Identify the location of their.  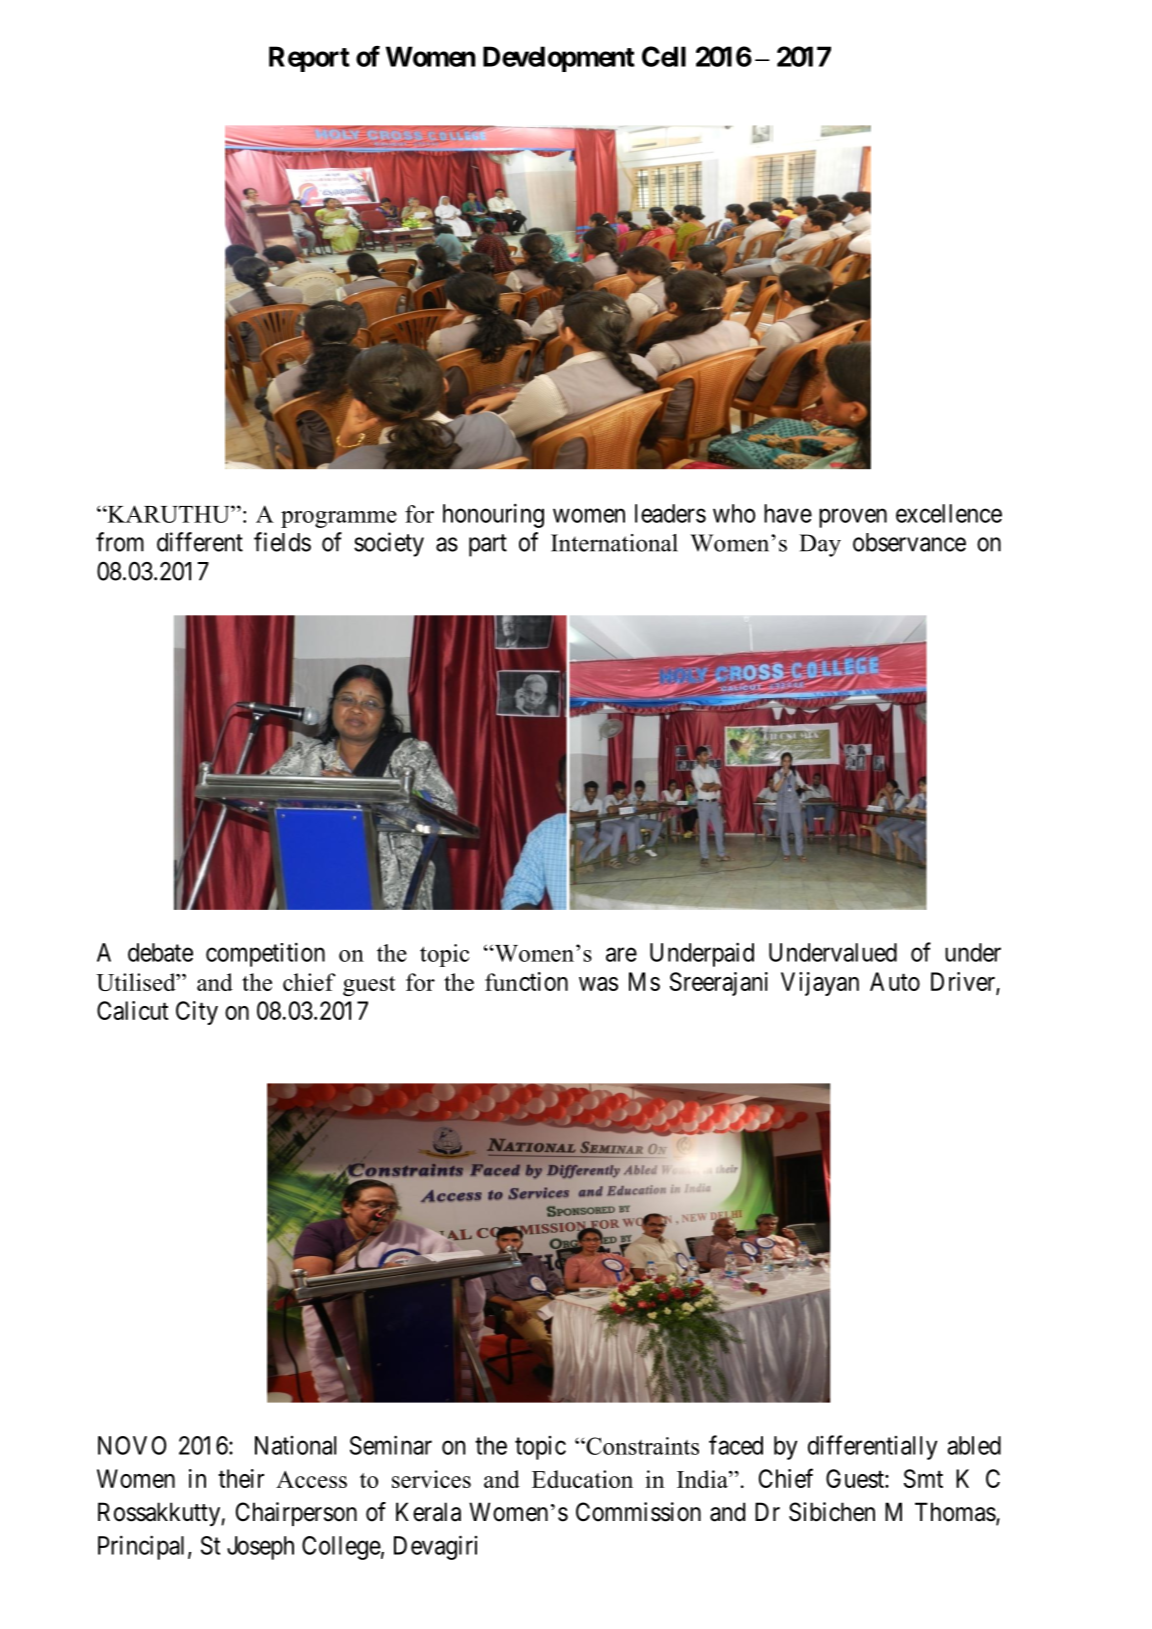
(241, 1478).
